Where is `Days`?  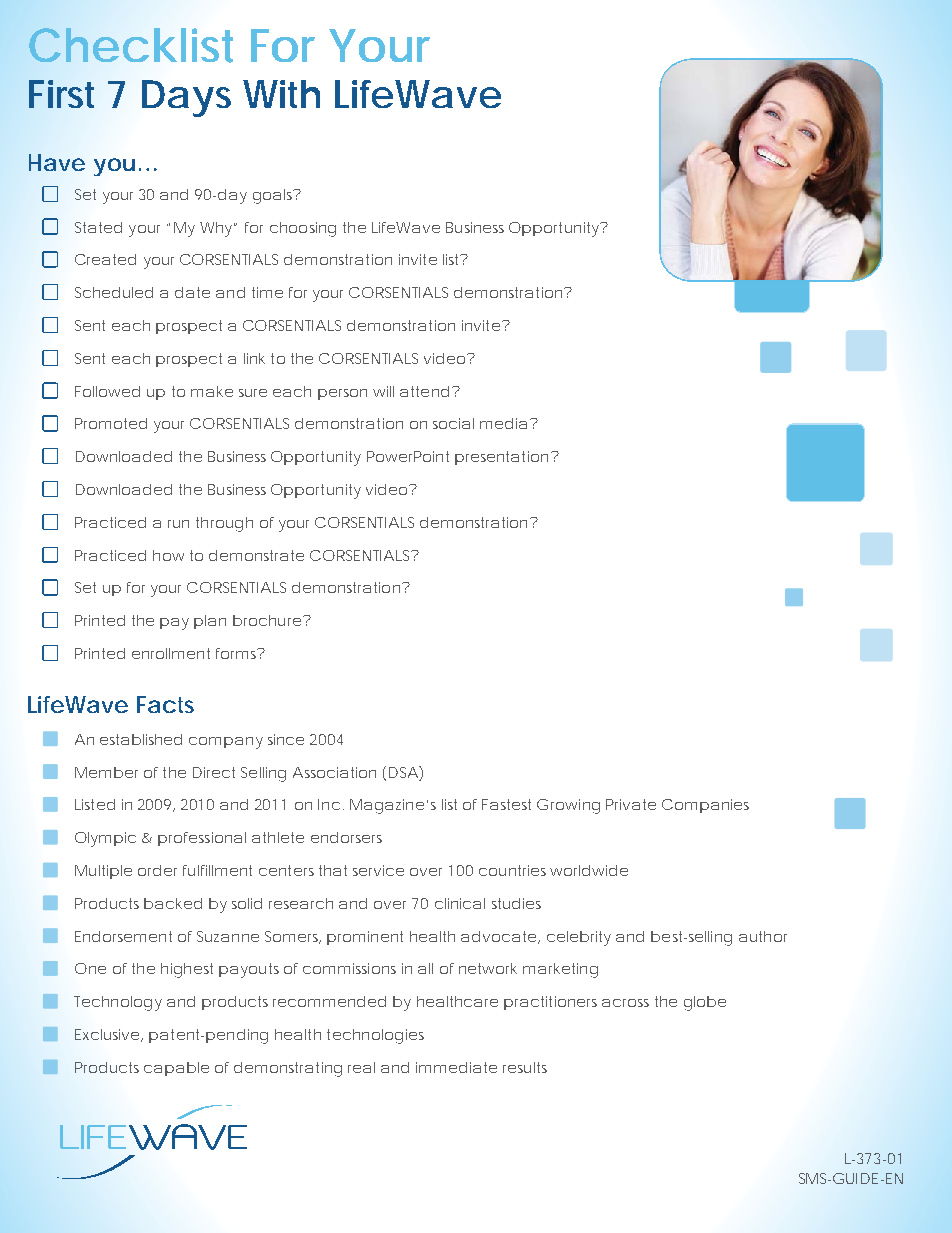
Days is located at coordinates (186, 98).
